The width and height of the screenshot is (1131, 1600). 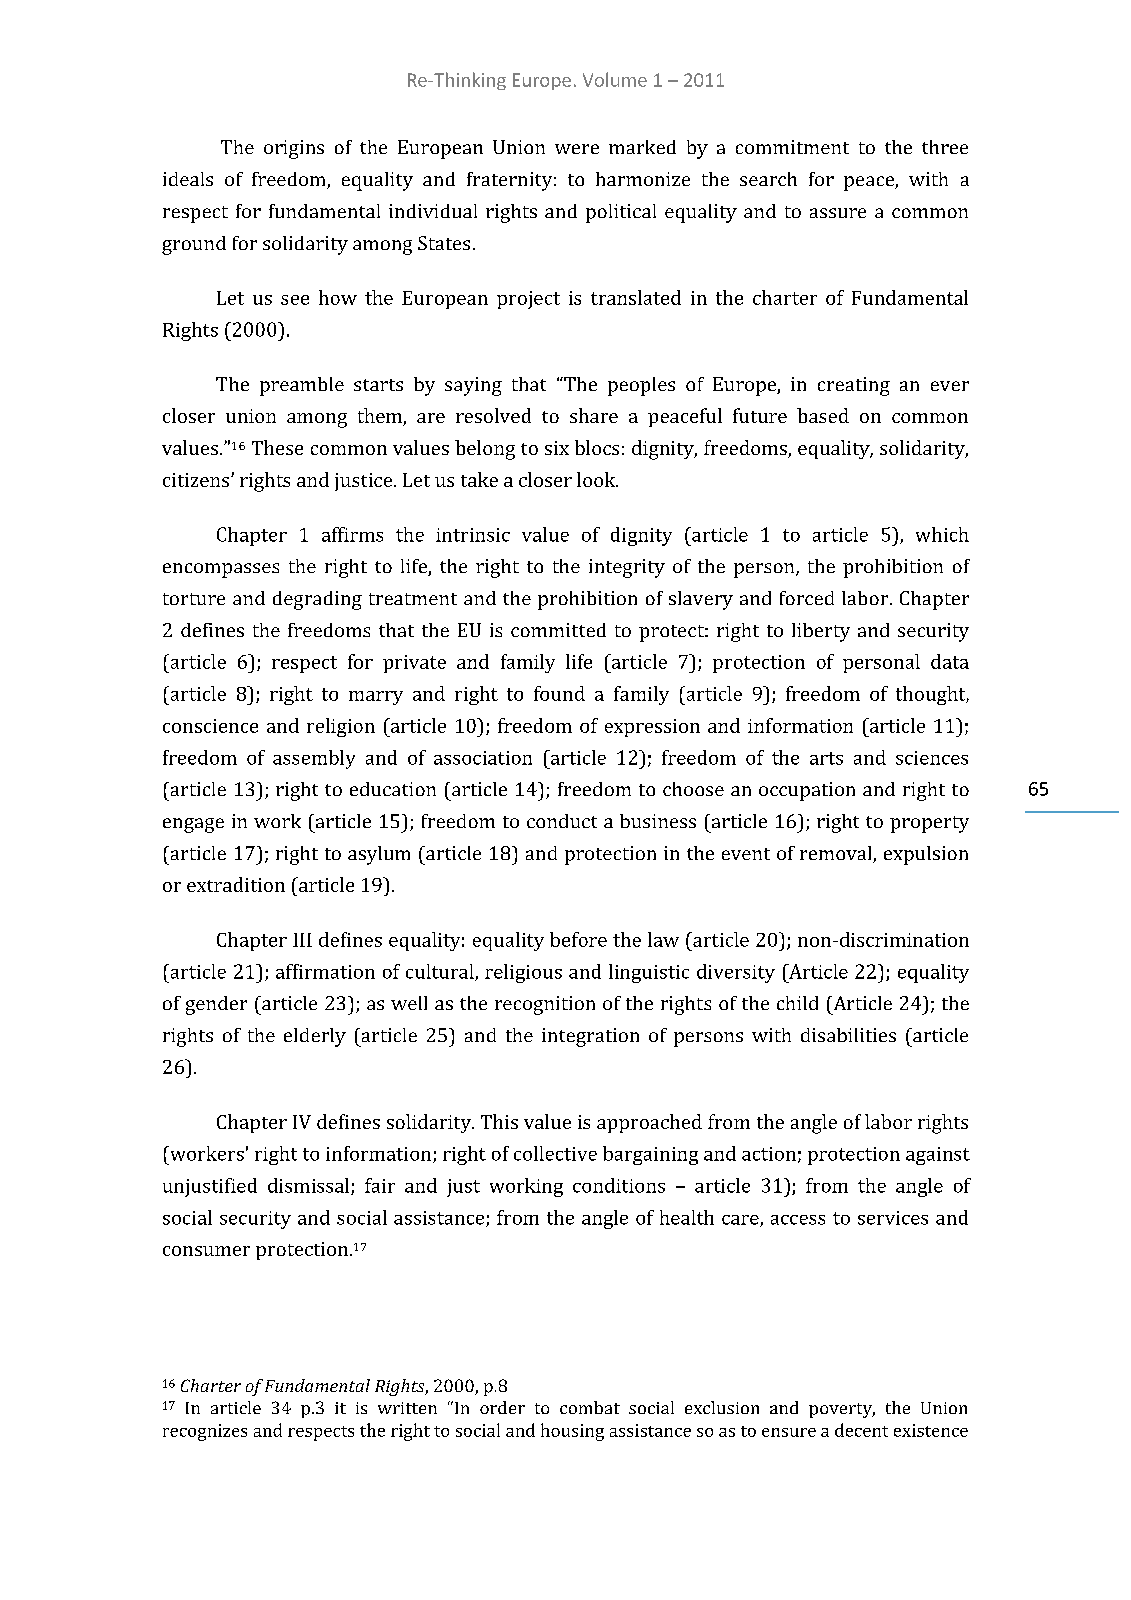 I want to click on origins, so click(x=294, y=149).
